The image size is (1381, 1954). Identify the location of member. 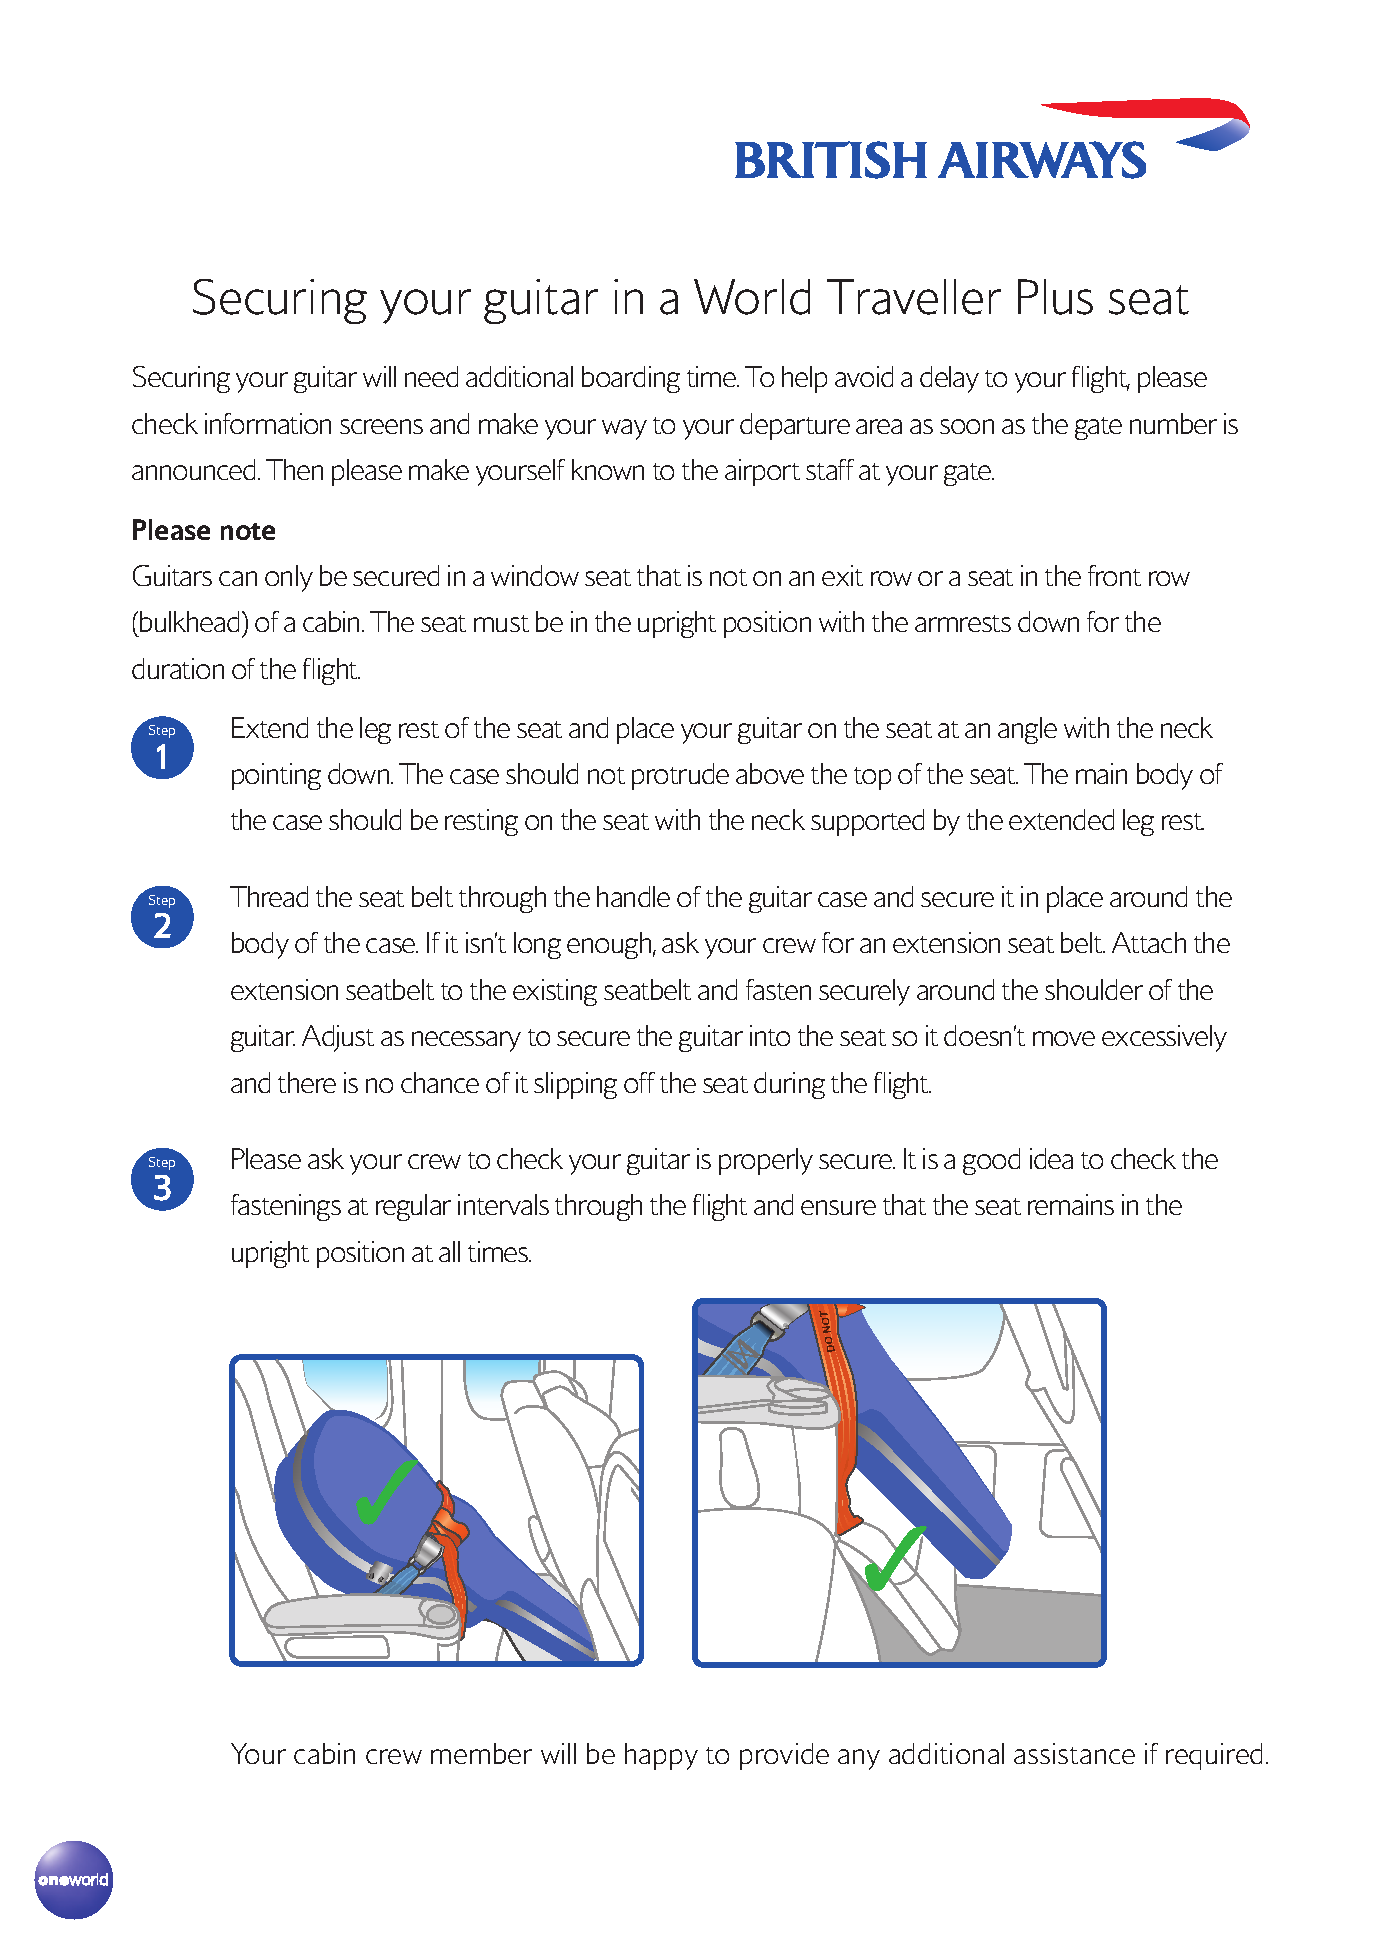
(481, 1753).
